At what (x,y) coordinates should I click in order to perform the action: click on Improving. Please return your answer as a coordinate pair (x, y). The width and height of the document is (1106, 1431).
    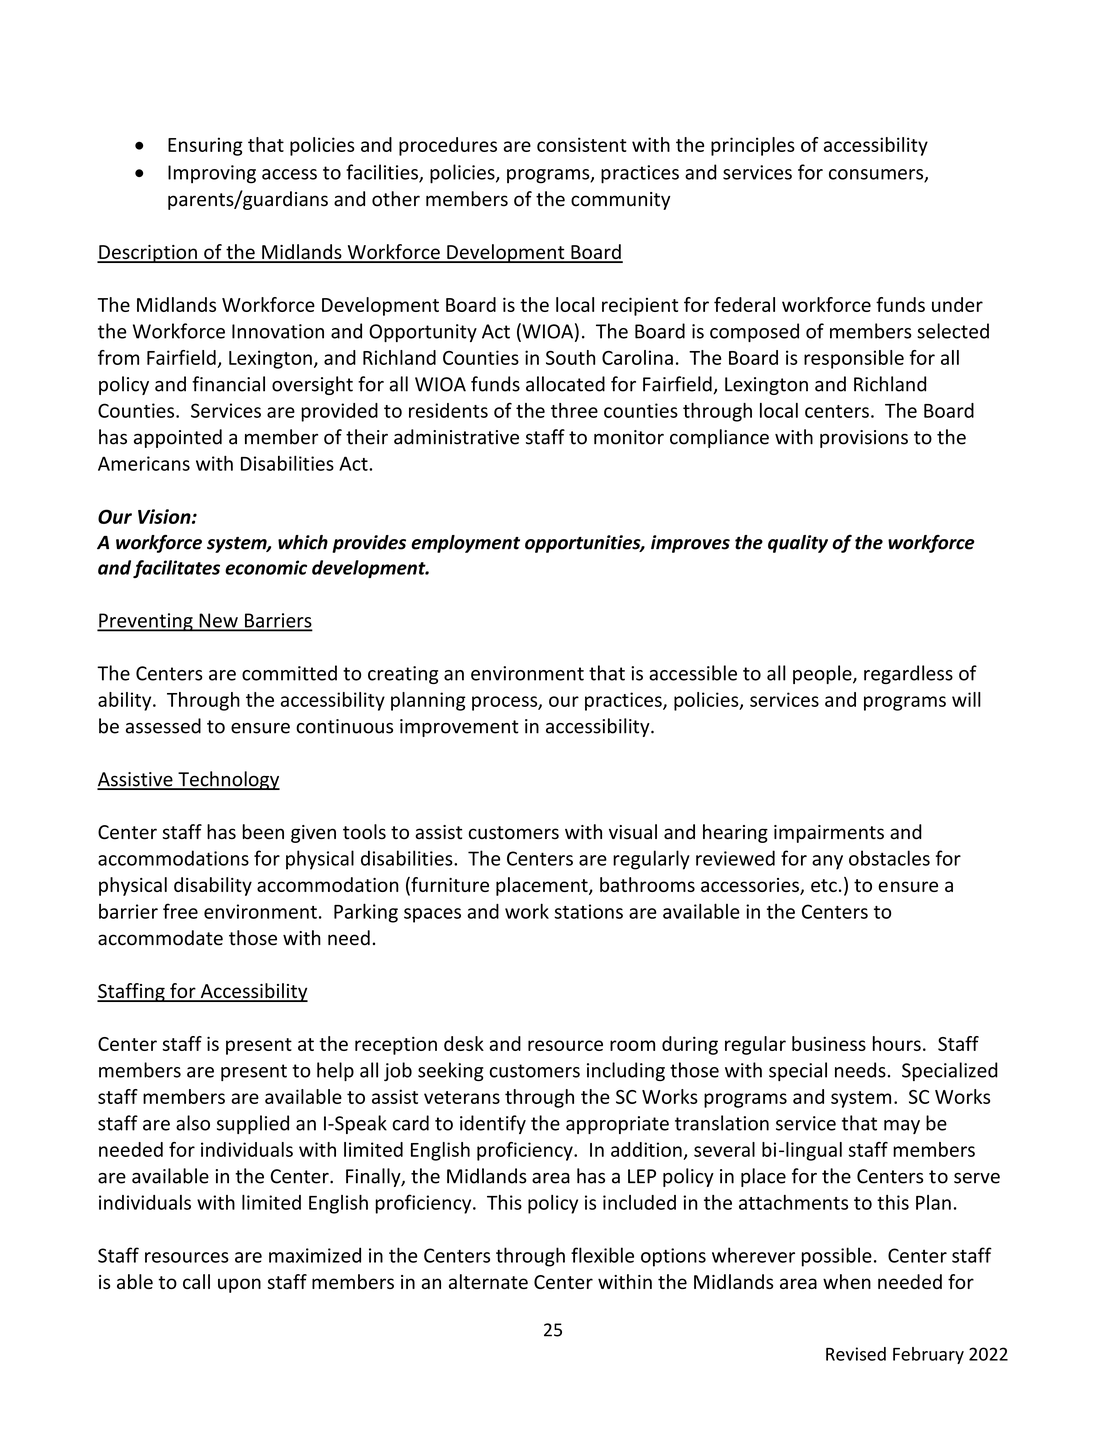
    Looking at the image, I should click on (212, 174).
